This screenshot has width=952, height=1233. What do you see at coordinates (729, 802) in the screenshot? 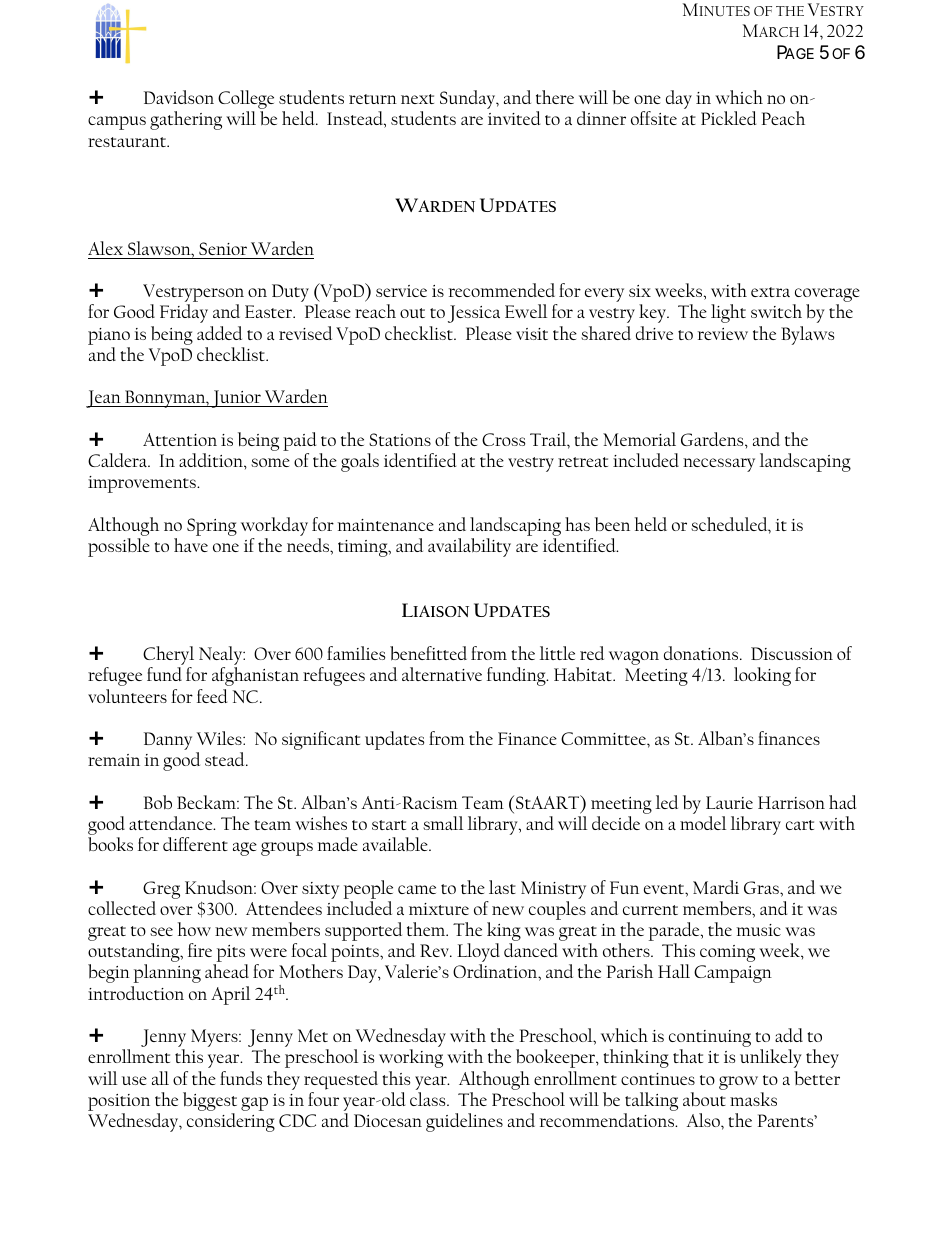
I see `Laurie` at bounding box center [729, 802].
